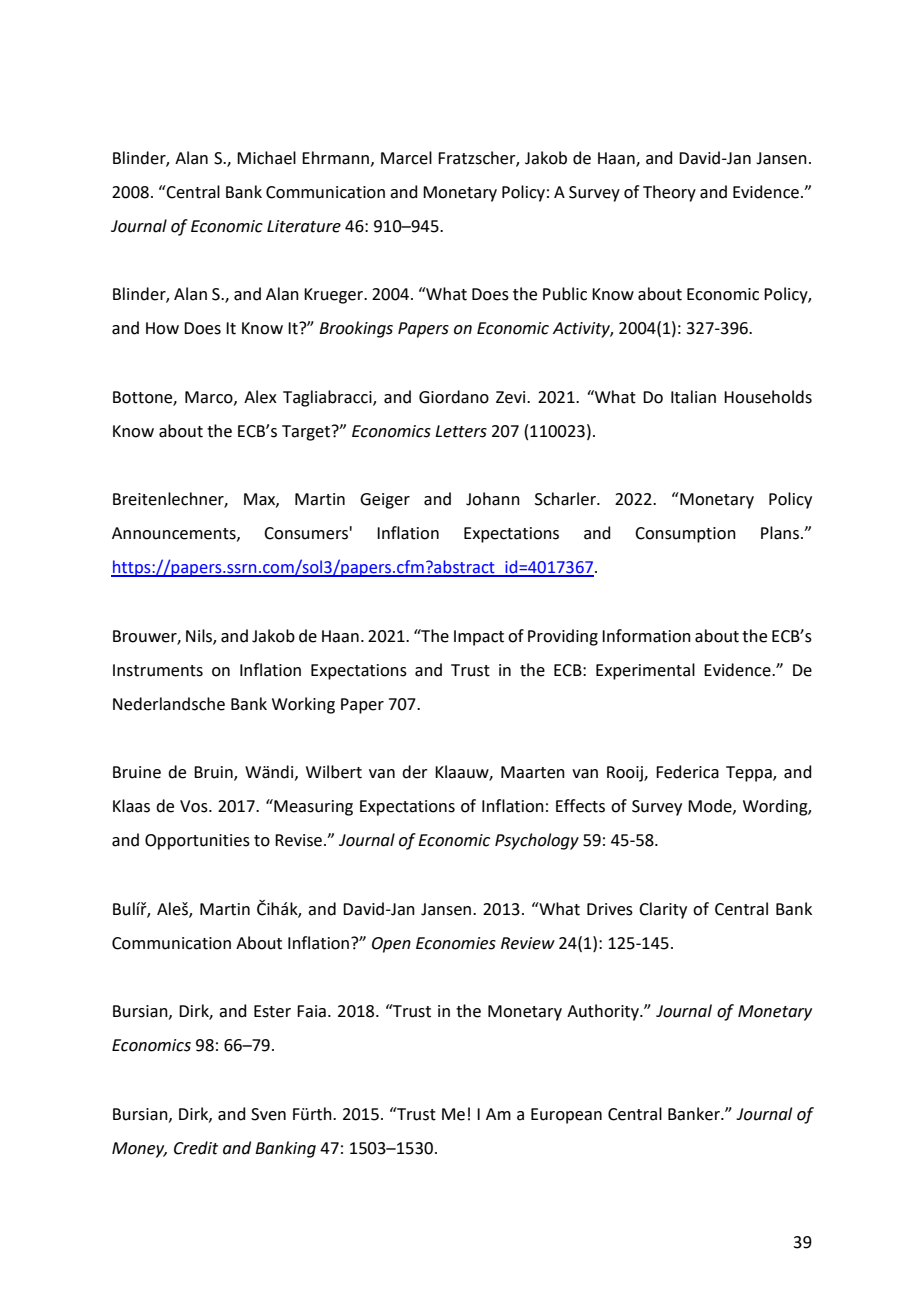  What do you see at coordinates (456, 943) in the screenshot?
I see `Economies` at bounding box center [456, 943].
